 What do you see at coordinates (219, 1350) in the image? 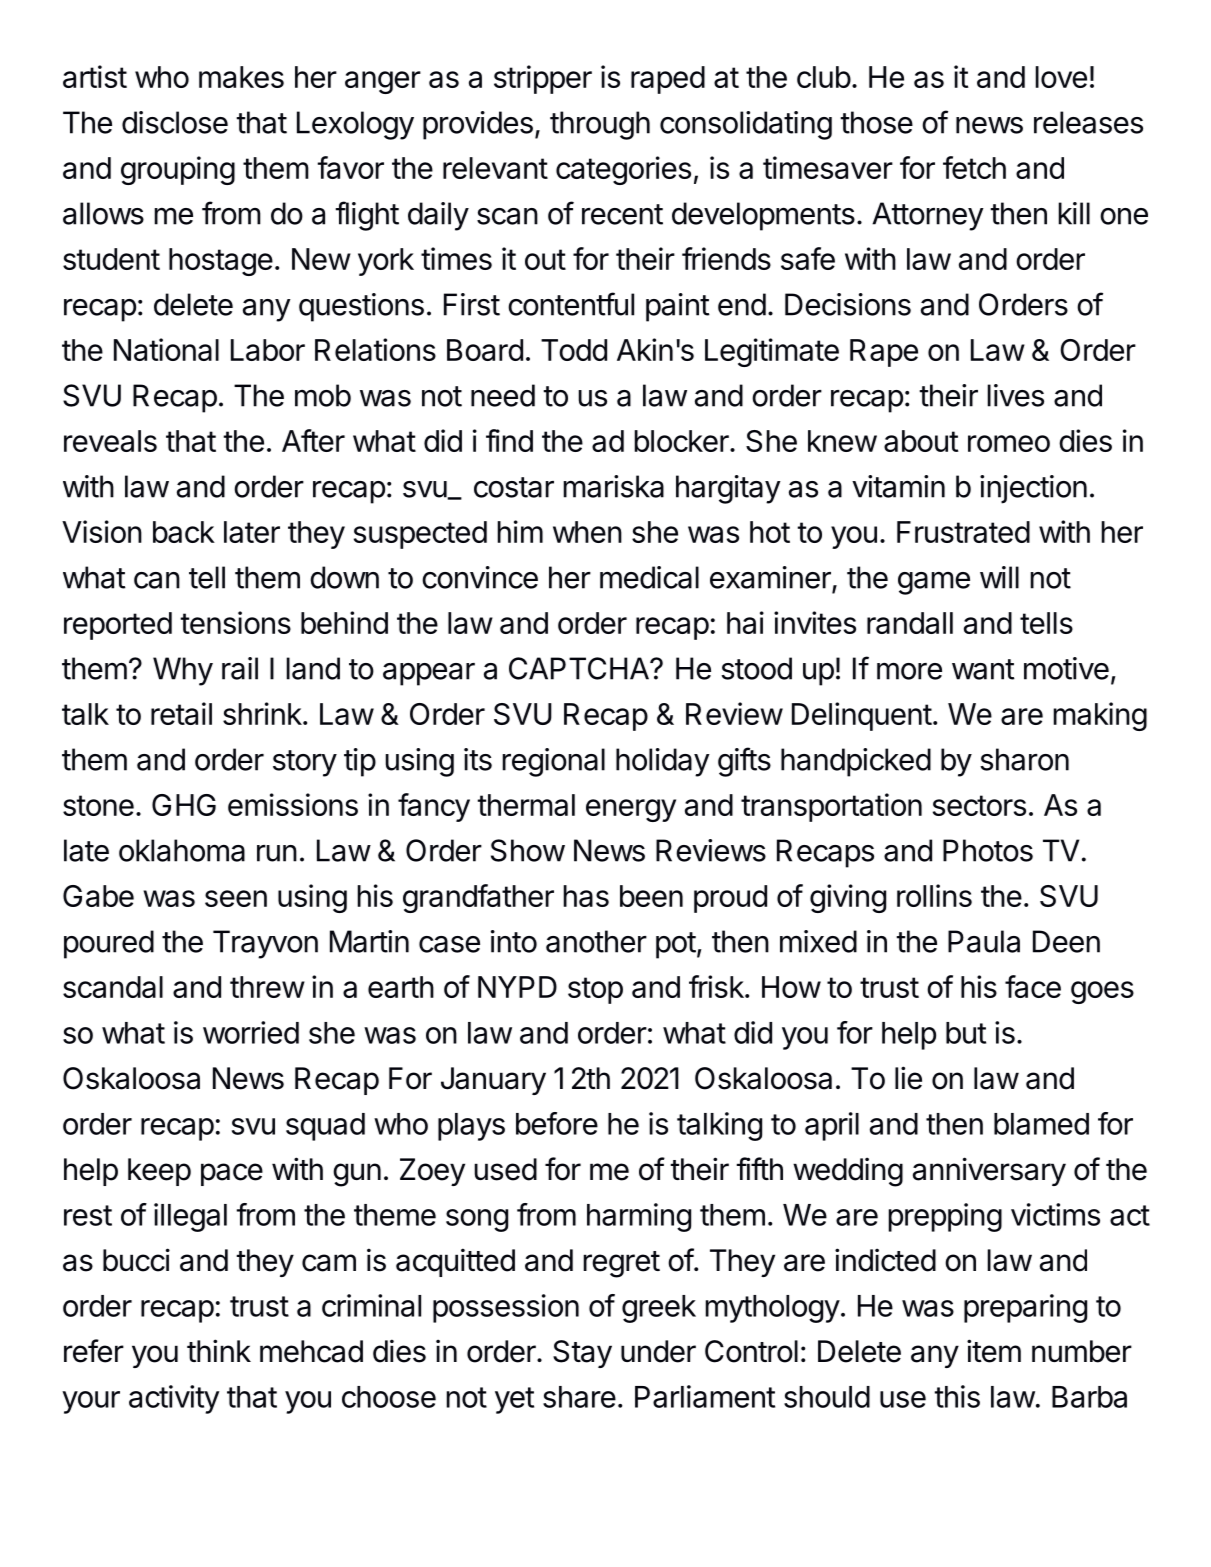
I see `think` at bounding box center [219, 1350].
